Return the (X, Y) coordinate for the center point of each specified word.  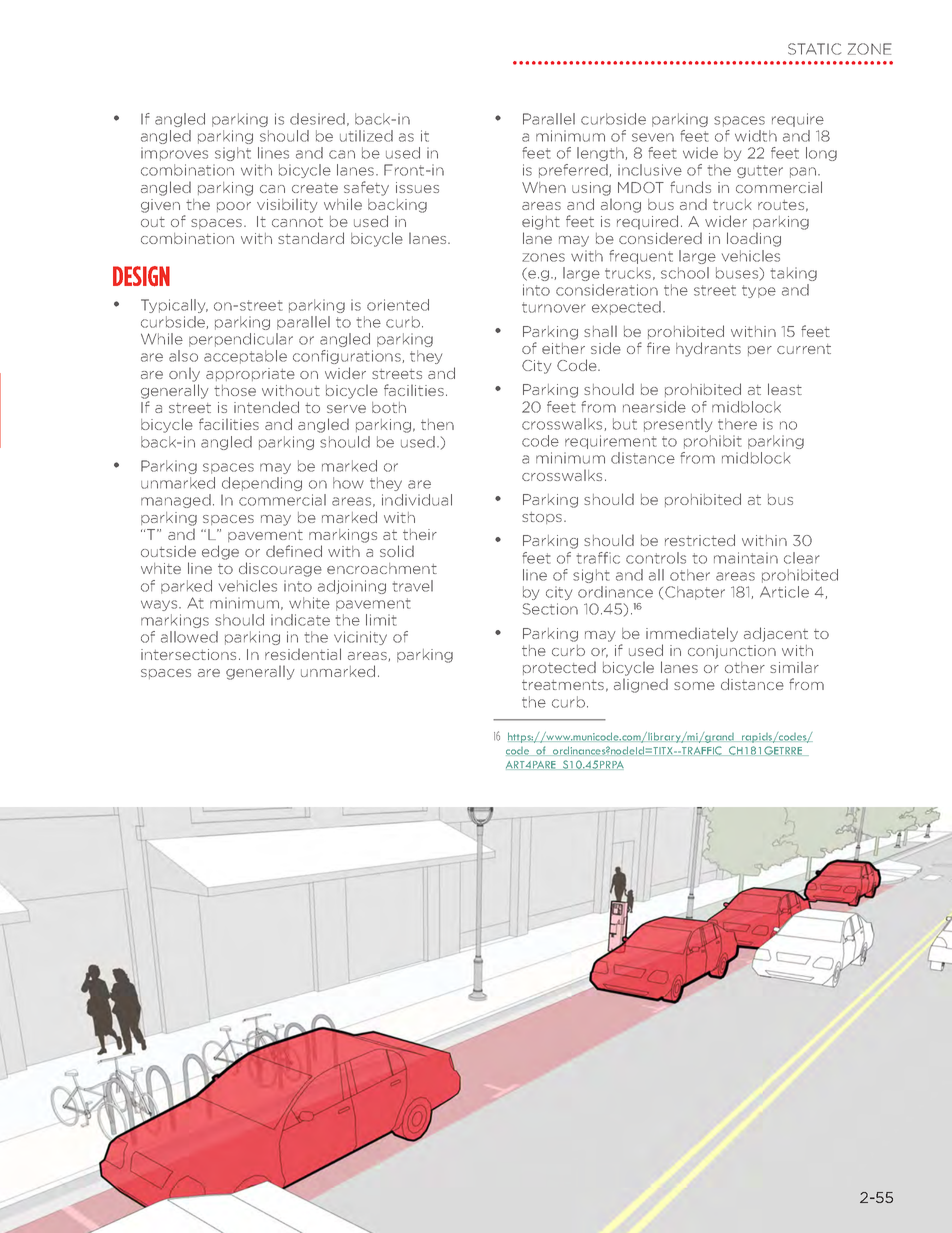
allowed (189, 637)
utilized (366, 136)
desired (317, 119)
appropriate (250, 374)
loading (754, 239)
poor (234, 207)
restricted (700, 540)
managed (176, 501)
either (563, 348)
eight (541, 223)
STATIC (814, 49)
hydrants (708, 349)
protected (559, 668)
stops (543, 518)
